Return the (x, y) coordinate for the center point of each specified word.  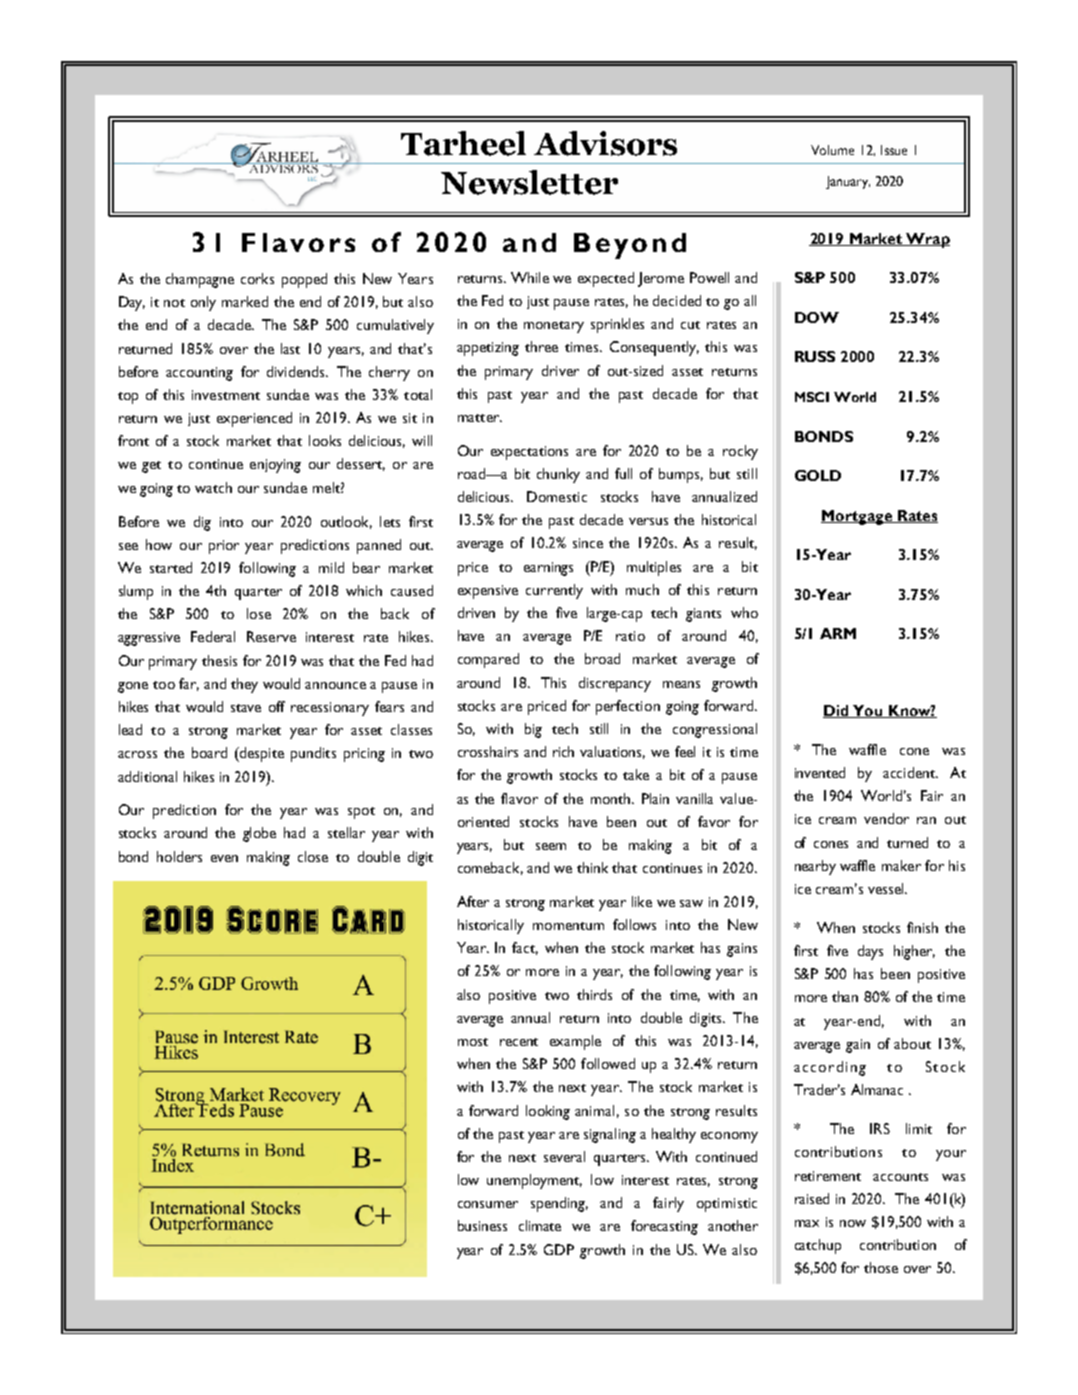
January (848, 182)
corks (257, 278)
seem (551, 846)
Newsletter (529, 182)
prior (224, 547)
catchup (818, 1246)
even (224, 858)
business (482, 1225)
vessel (887, 888)
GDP (559, 1249)
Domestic (557, 496)
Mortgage (858, 517)
